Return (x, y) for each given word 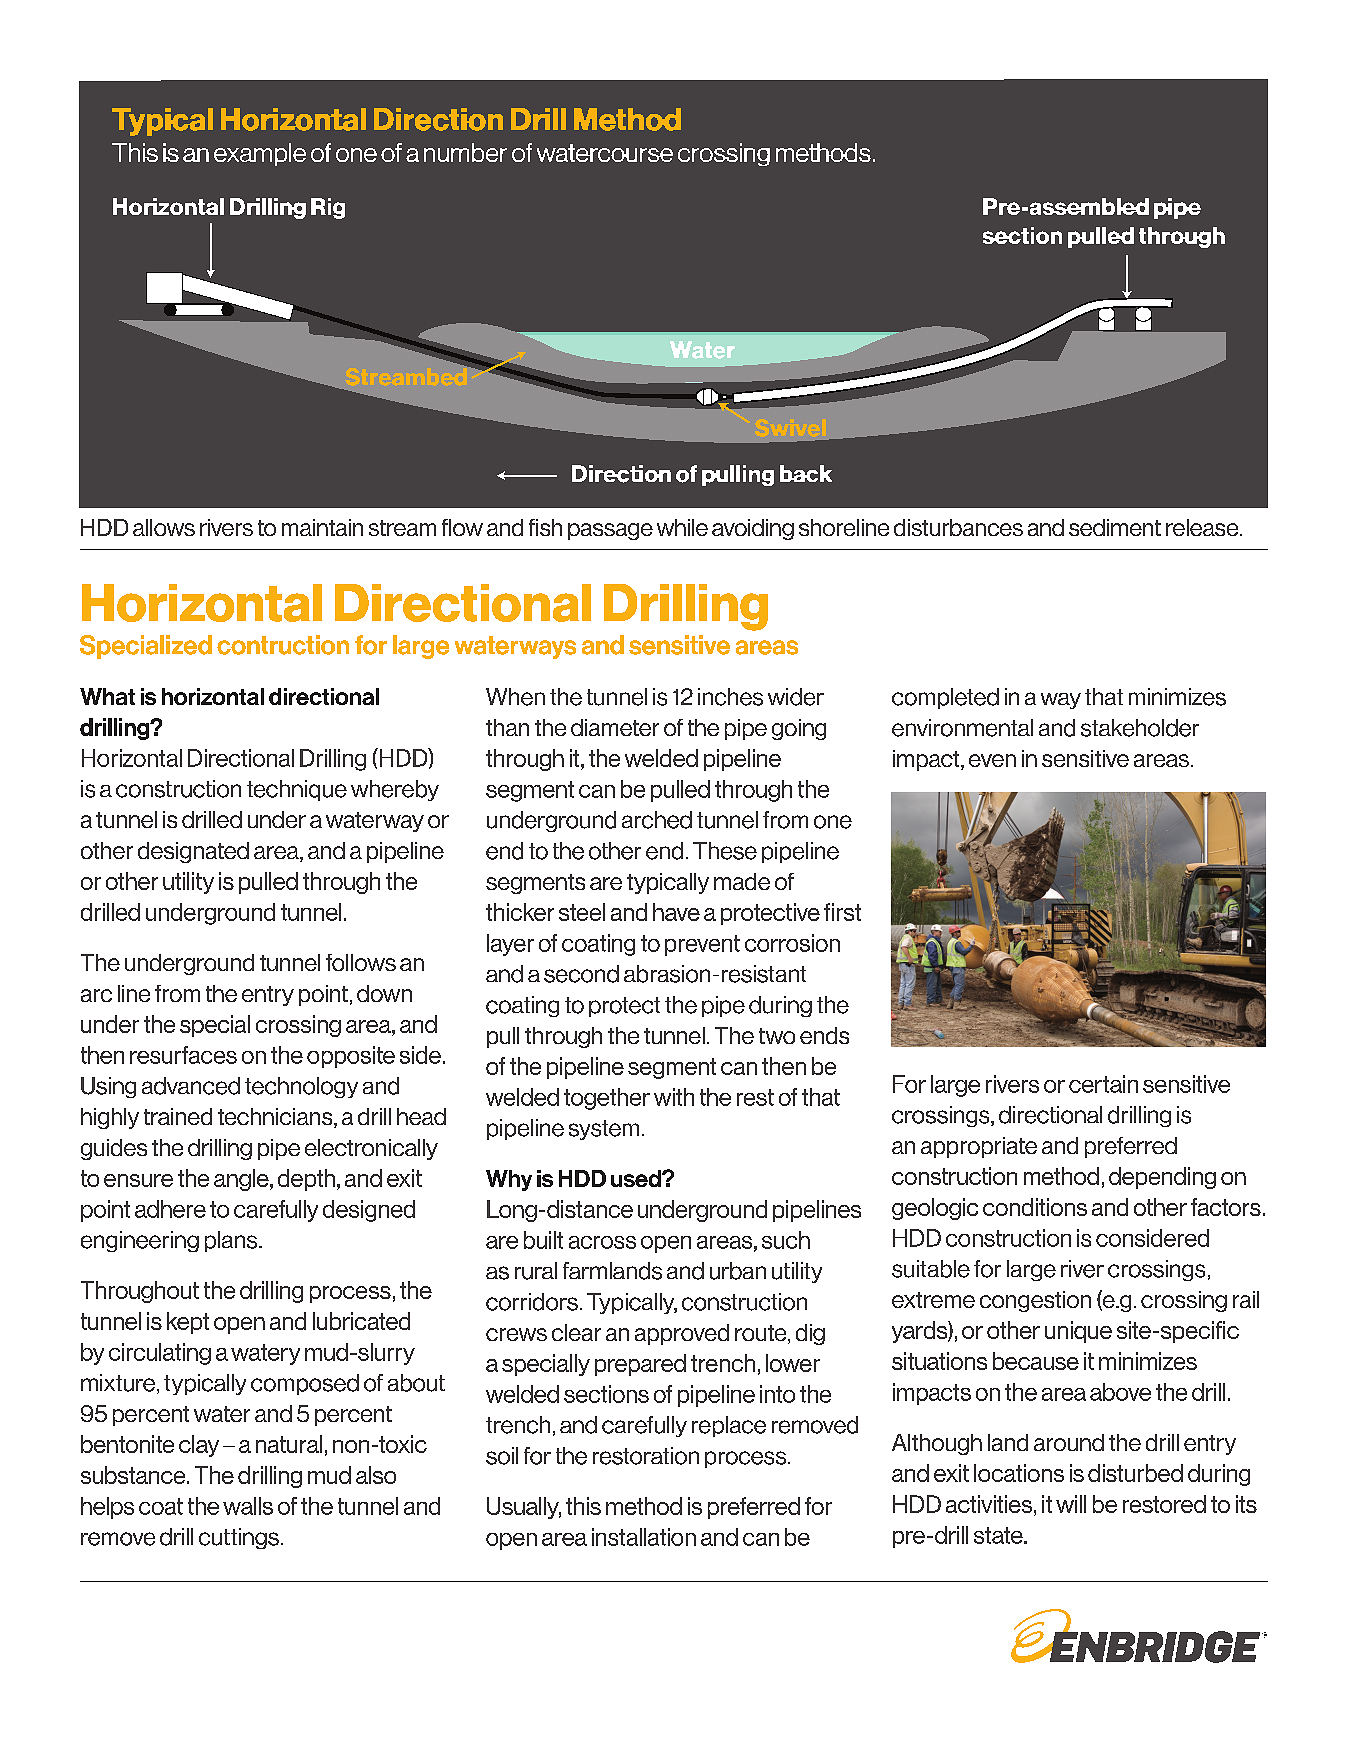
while (682, 527)
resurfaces (183, 1055)
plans (232, 1241)
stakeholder (1140, 728)
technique (297, 790)
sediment (1115, 527)
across (602, 1242)
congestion (1035, 1301)
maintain (322, 527)
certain (1103, 1084)
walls (248, 1506)
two (777, 1036)
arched (657, 820)
